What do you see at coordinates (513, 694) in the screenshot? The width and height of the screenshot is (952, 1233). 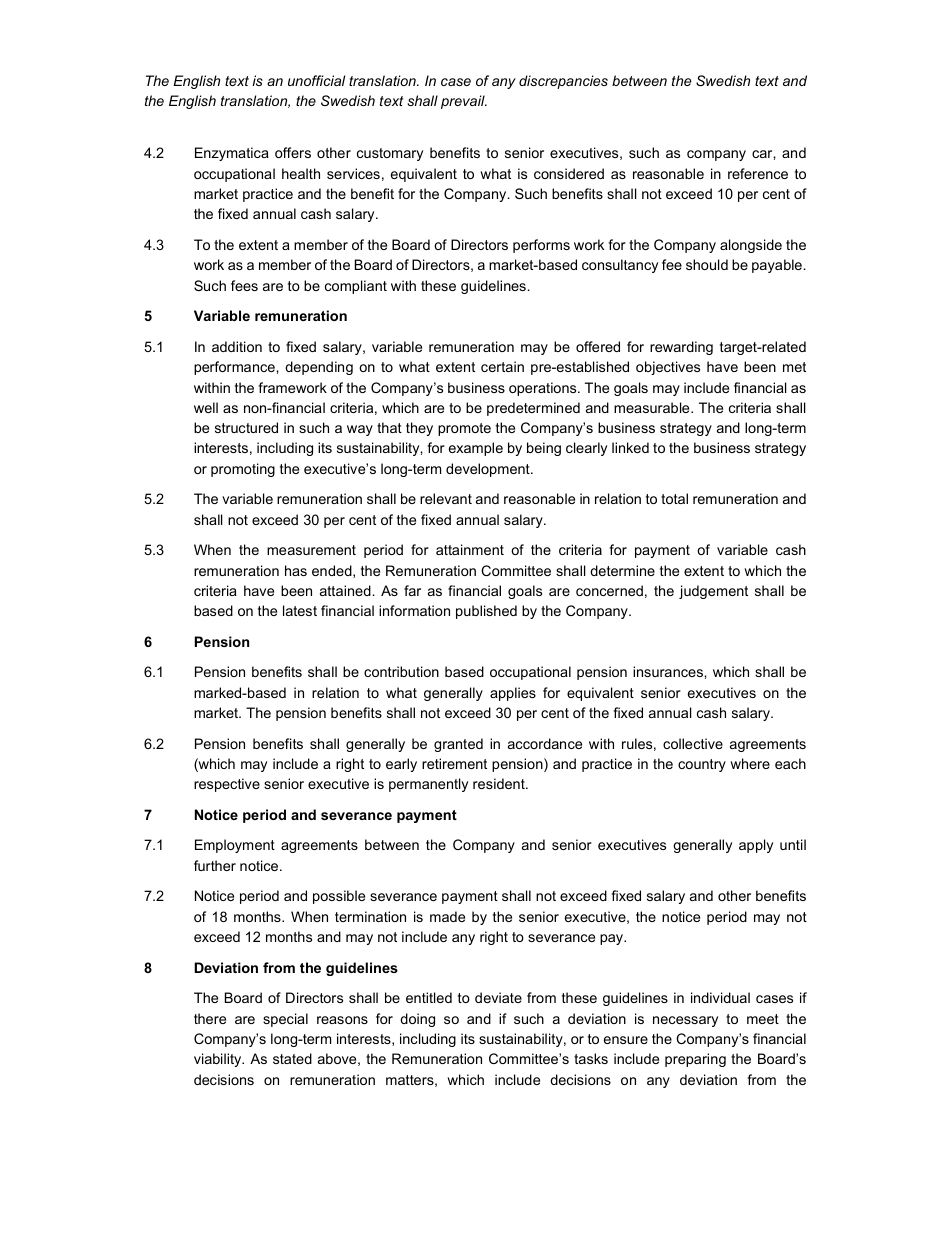 I see `applies` at bounding box center [513, 694].
